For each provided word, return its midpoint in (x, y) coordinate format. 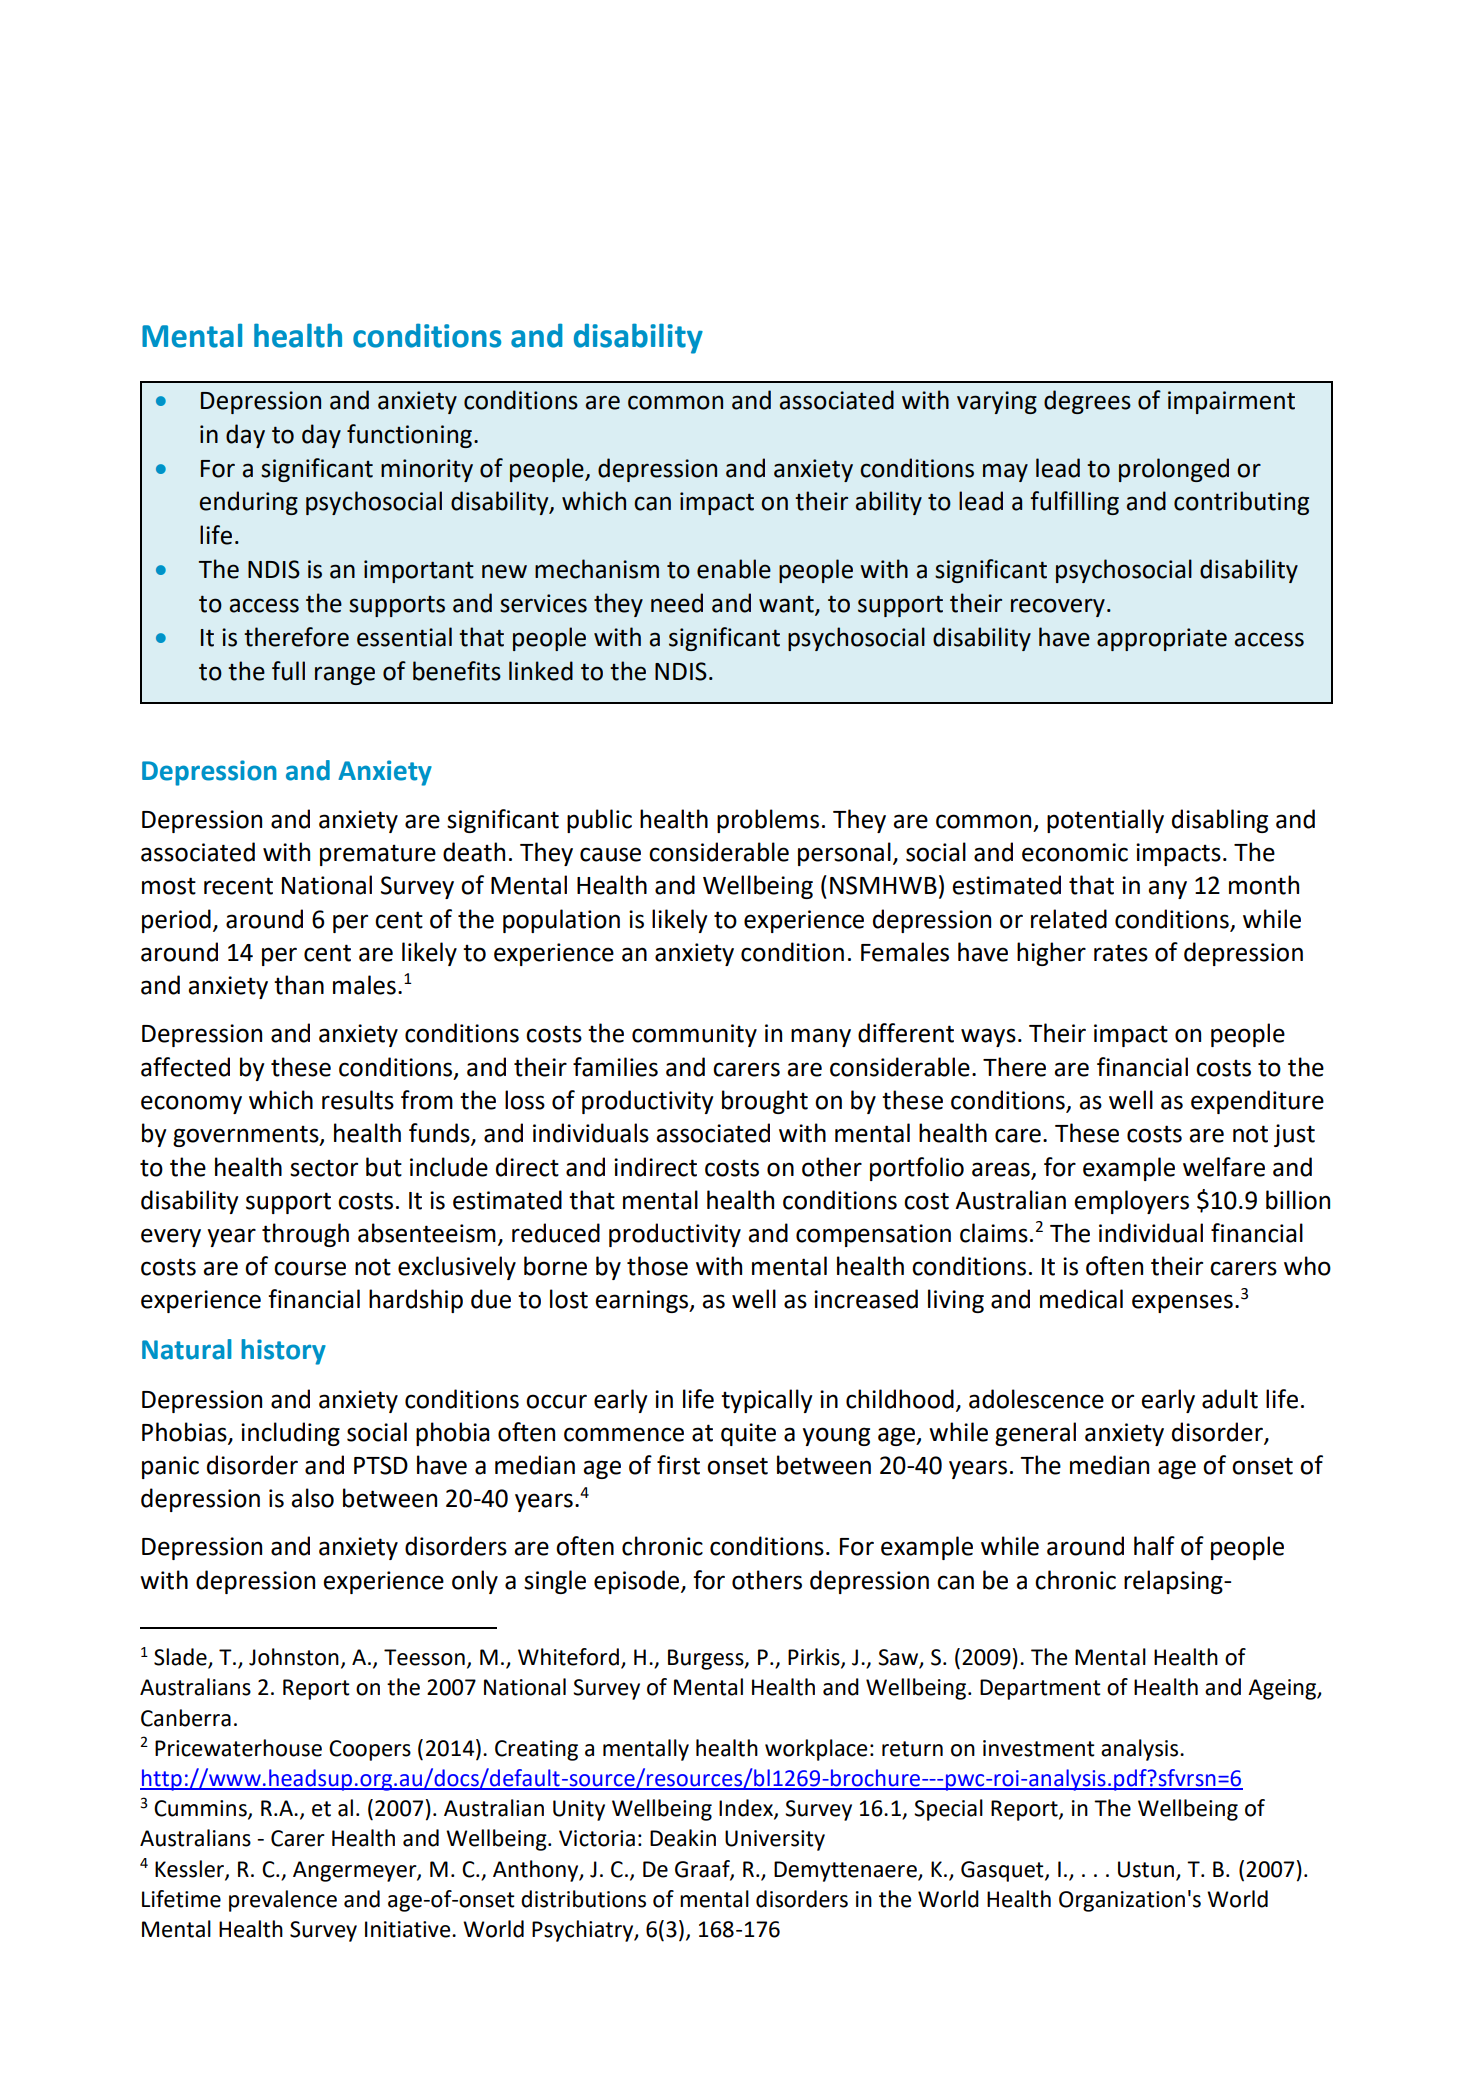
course (310, 1268)
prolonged (1174, 470)
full (288, 671)
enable (734, 569)
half (1154, 1546)
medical (1081, 1299)
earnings (643, 1301)
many (821, 1037)
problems (768, 821)
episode (638, 1582)
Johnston (294, 1657)
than (299, 985)
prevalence (283, 1901)
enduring (248, 503)
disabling (1220, 821)
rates (1121, 953)
